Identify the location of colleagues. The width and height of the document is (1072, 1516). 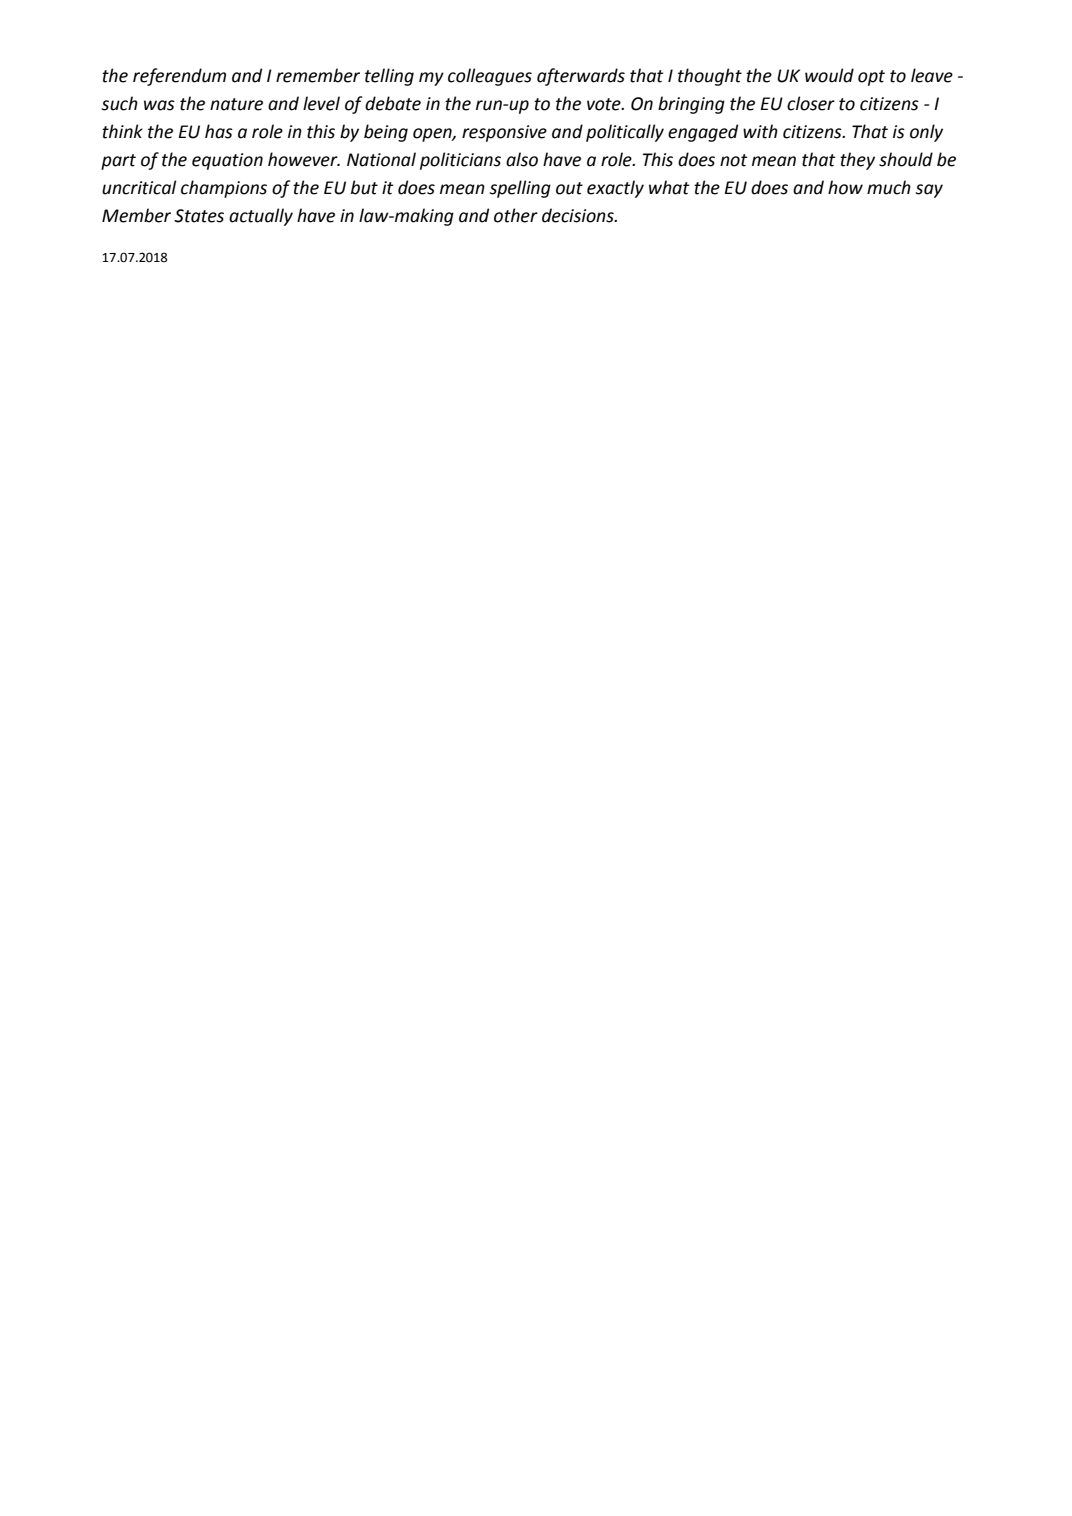
(490, 77).
